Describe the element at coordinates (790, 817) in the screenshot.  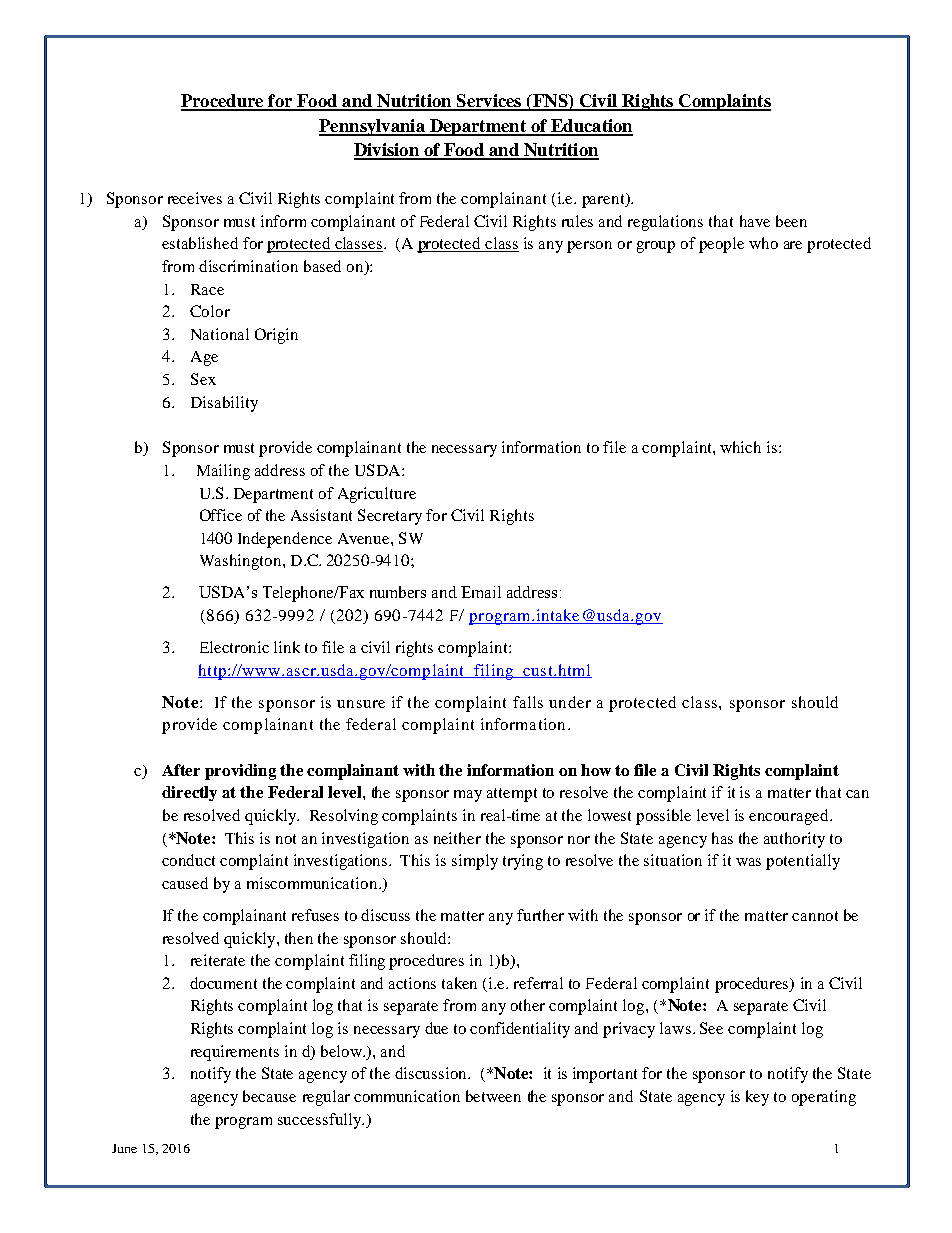
I see `encouraged` at that location.
